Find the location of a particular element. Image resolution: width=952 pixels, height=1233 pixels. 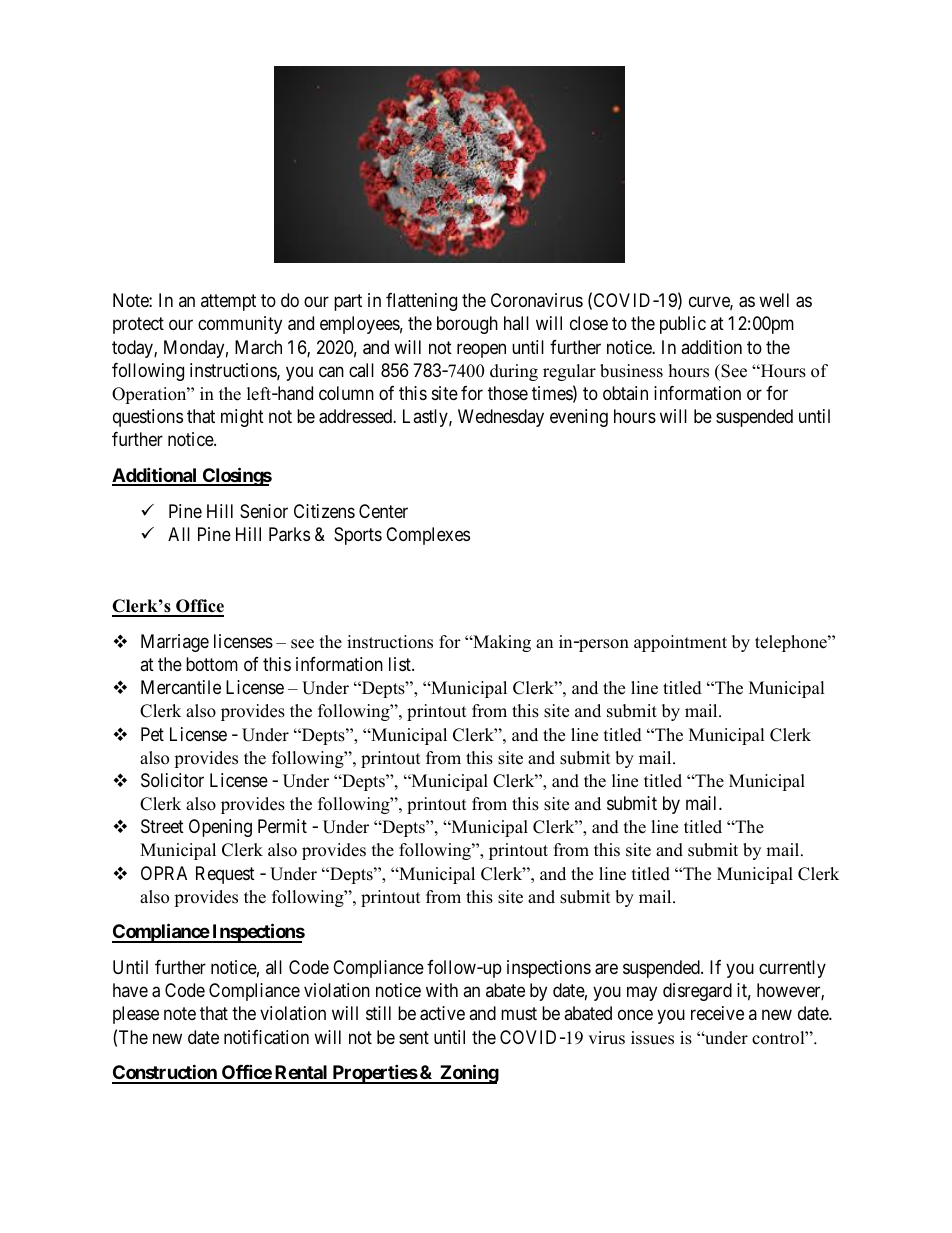

Mercantile is located at coordinates (181, 687).
